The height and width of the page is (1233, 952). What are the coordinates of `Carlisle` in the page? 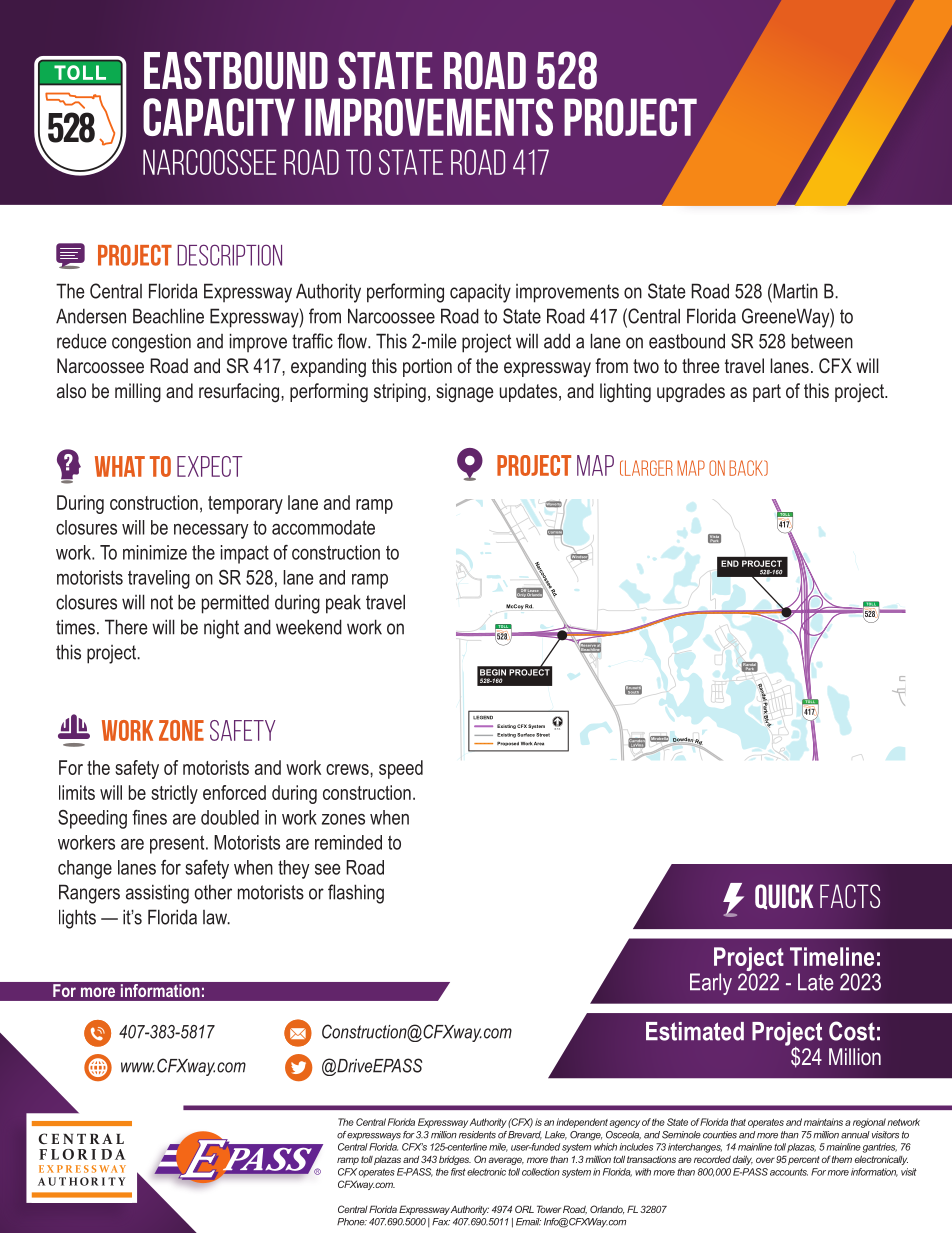 It's located at (555, 532).
